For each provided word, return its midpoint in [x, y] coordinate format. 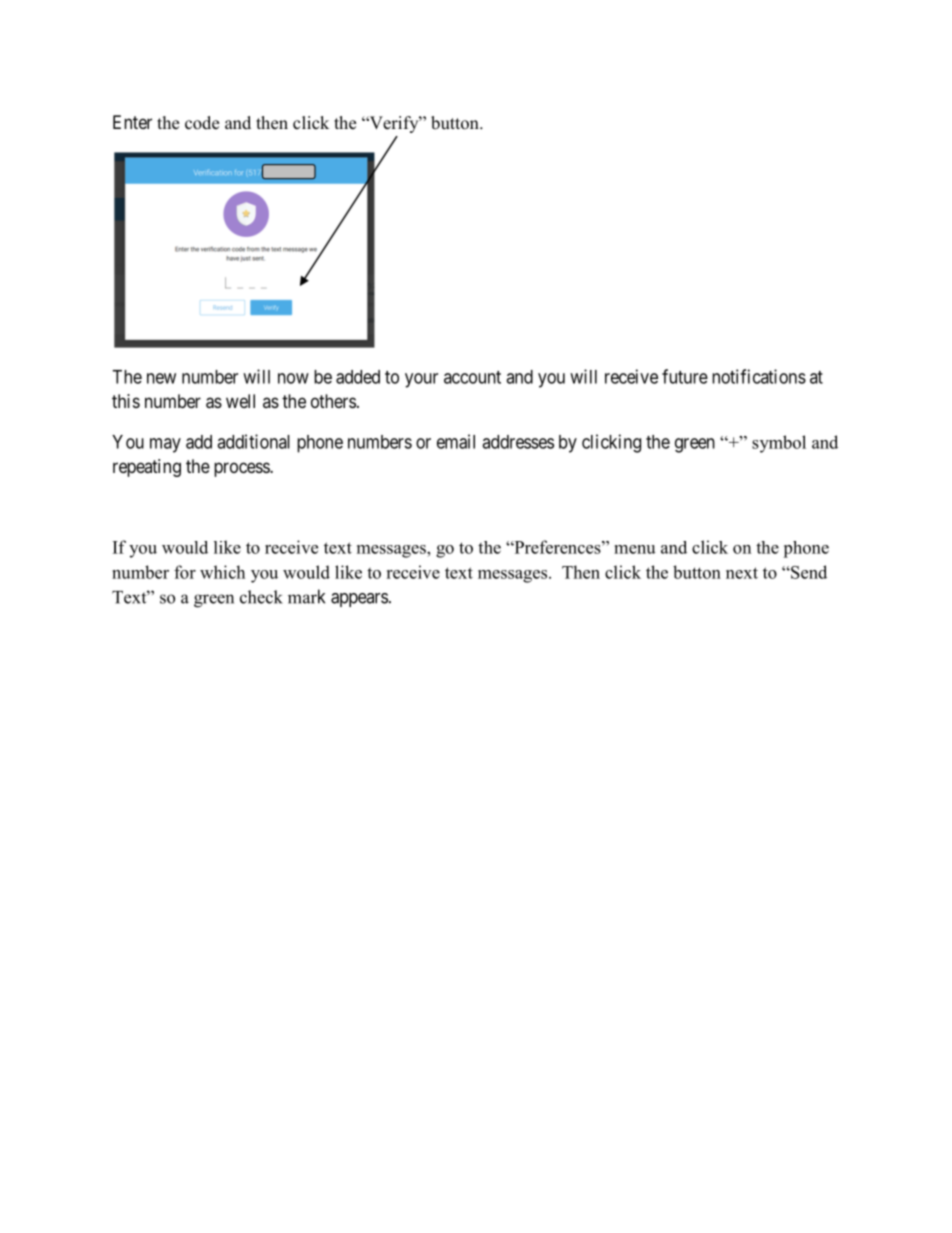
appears [359, 600]
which [222, 572]
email [456, 441]
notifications [759, 376]
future [685, 376]
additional [253, 441]
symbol [779, 444]
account [472, 377]
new [161, 378]
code [202, 123]
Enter [132, 122]
